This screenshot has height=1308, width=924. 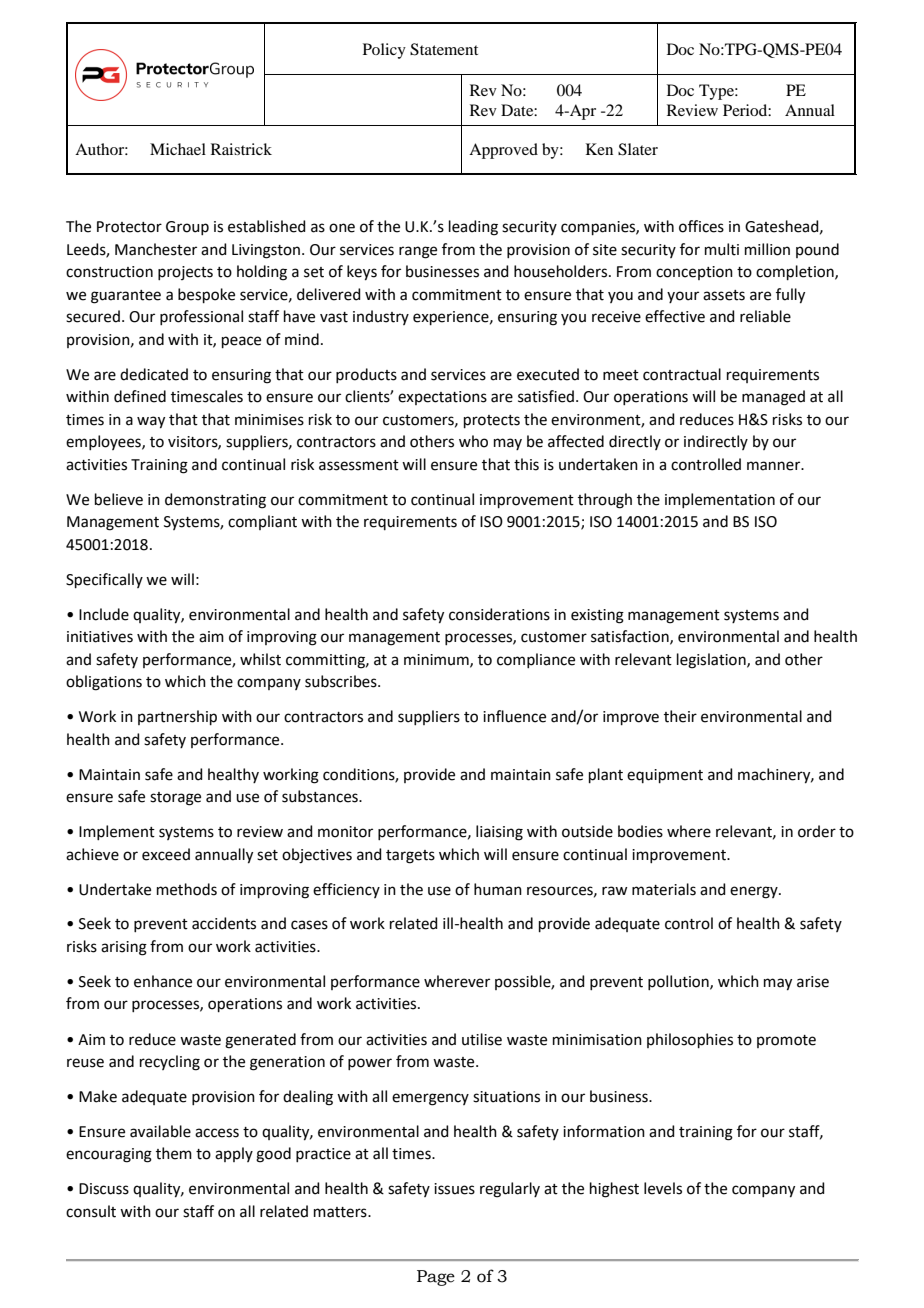 What do you see at coordinates (91, 1211) in the screenshot?
I see `consult` at bounding box center [91, 1211].
